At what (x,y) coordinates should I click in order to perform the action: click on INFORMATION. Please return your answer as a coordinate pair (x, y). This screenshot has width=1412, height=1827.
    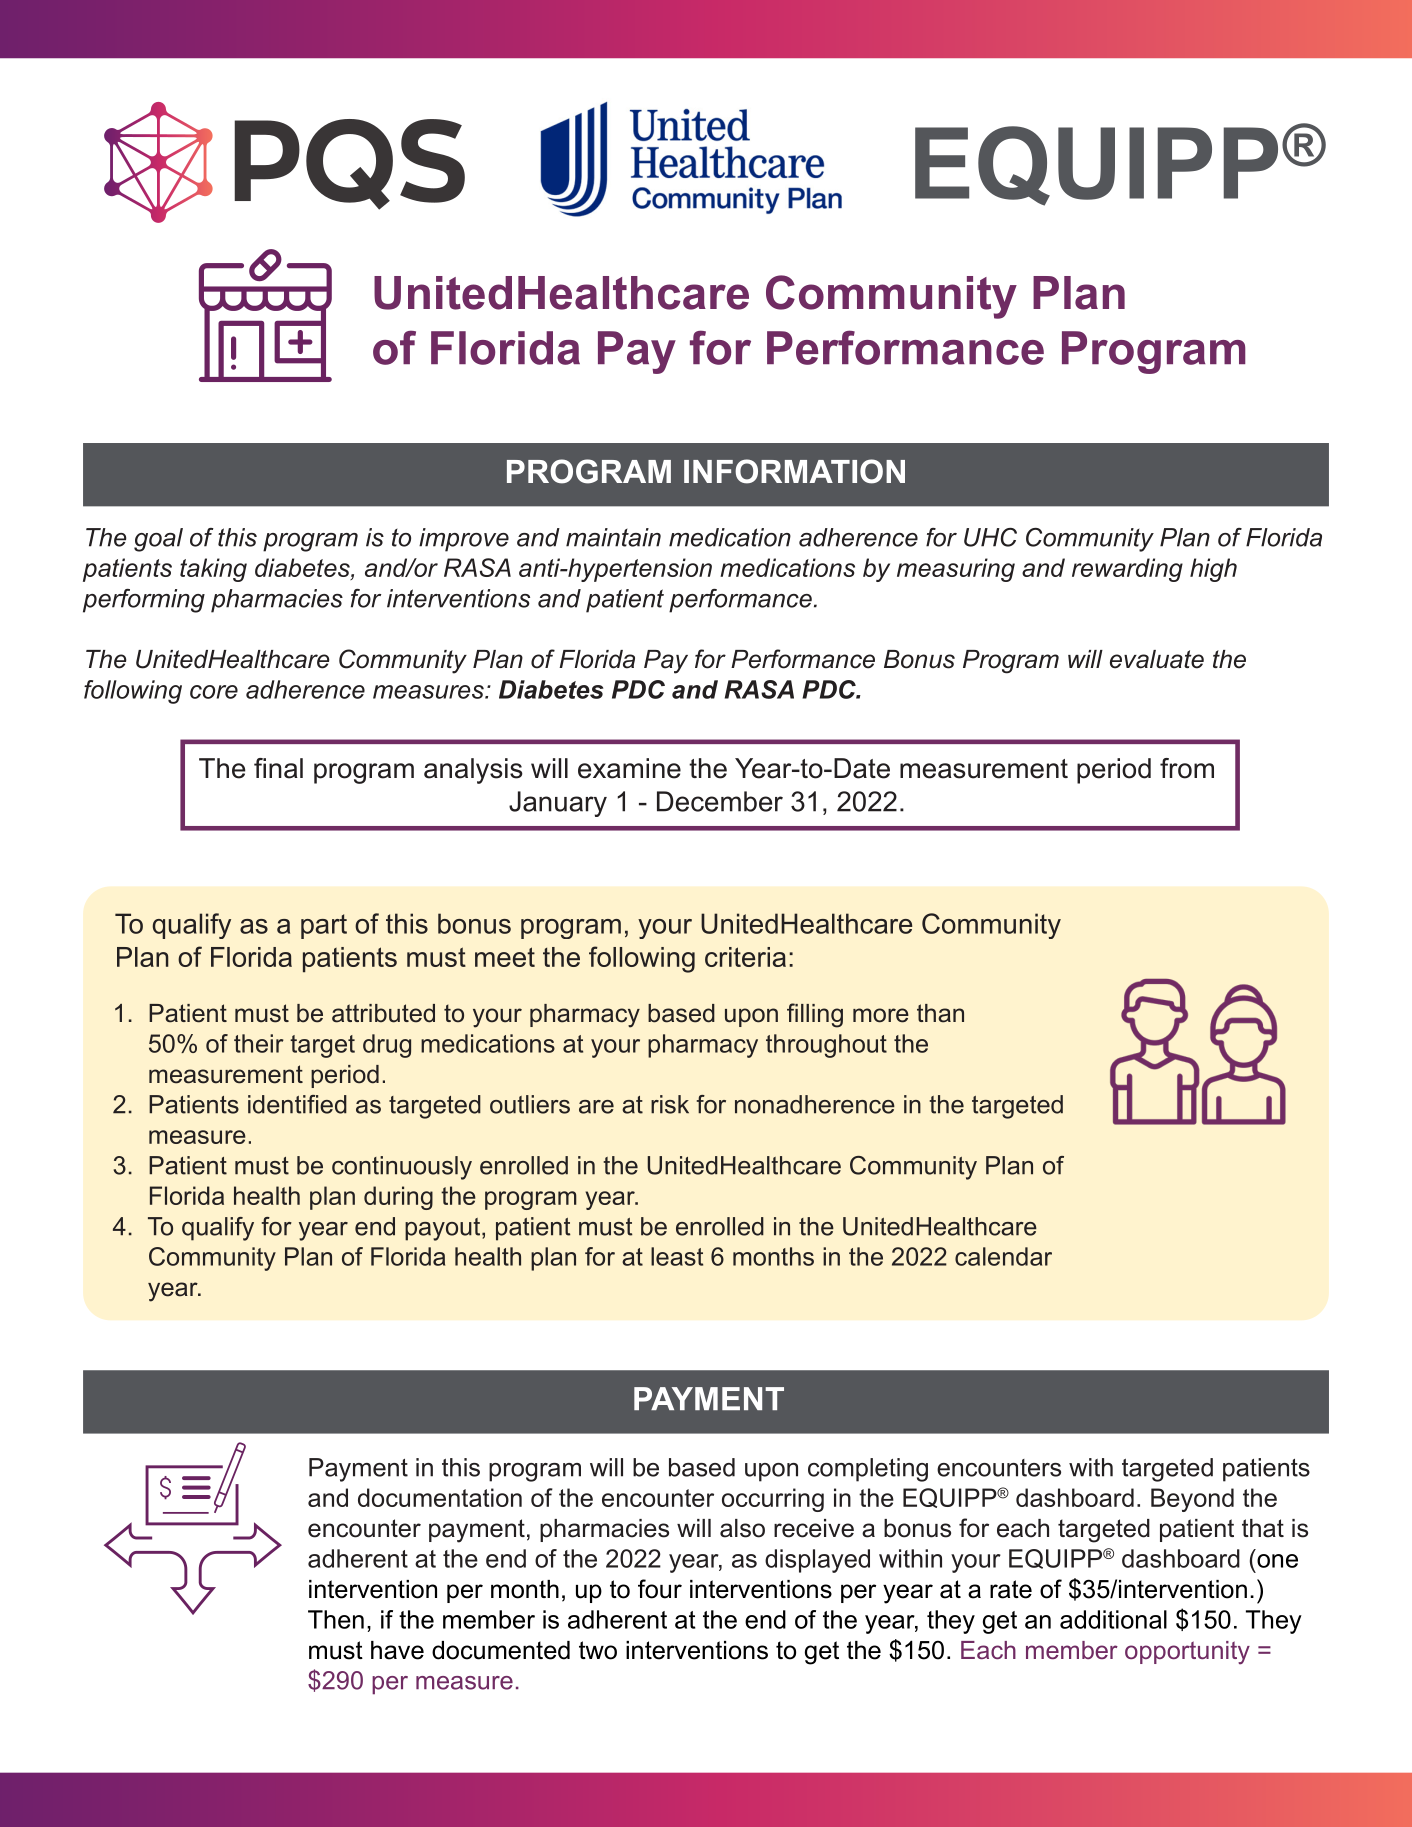
    Looking at the image, I should click on (794, 471).
